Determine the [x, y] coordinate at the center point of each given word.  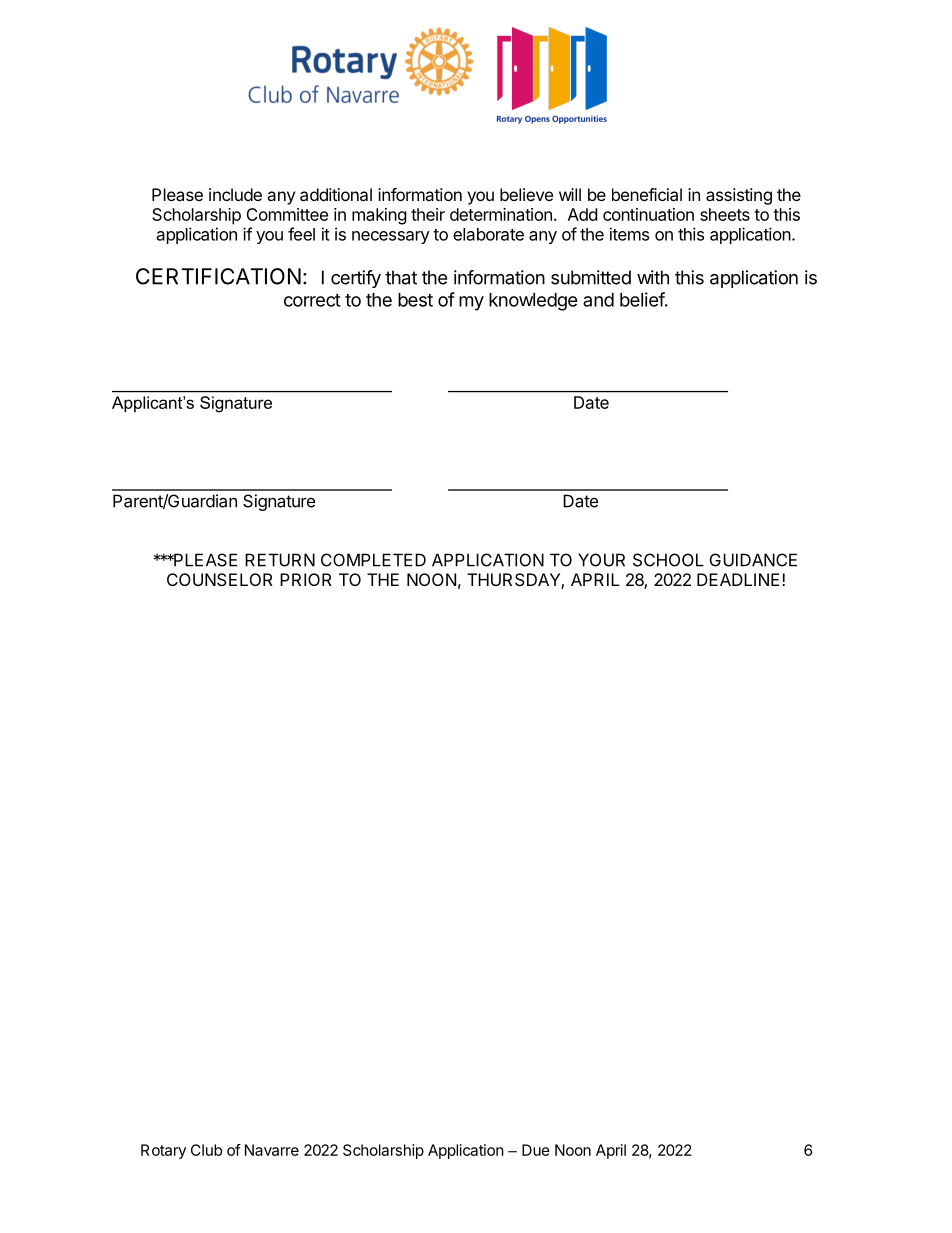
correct [312, 300]
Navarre [272, 1150]
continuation [648, 214]
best [415, 300]
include [235, 194]
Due [536, 1150]
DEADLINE [738, 579]
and [598, 300]
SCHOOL [668, 560]
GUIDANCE [753, 560]
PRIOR [306, 579]
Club [206, 1150]
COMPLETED [373, 560]
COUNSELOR [220, 579]
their [428, 214]
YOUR [601, 560]
